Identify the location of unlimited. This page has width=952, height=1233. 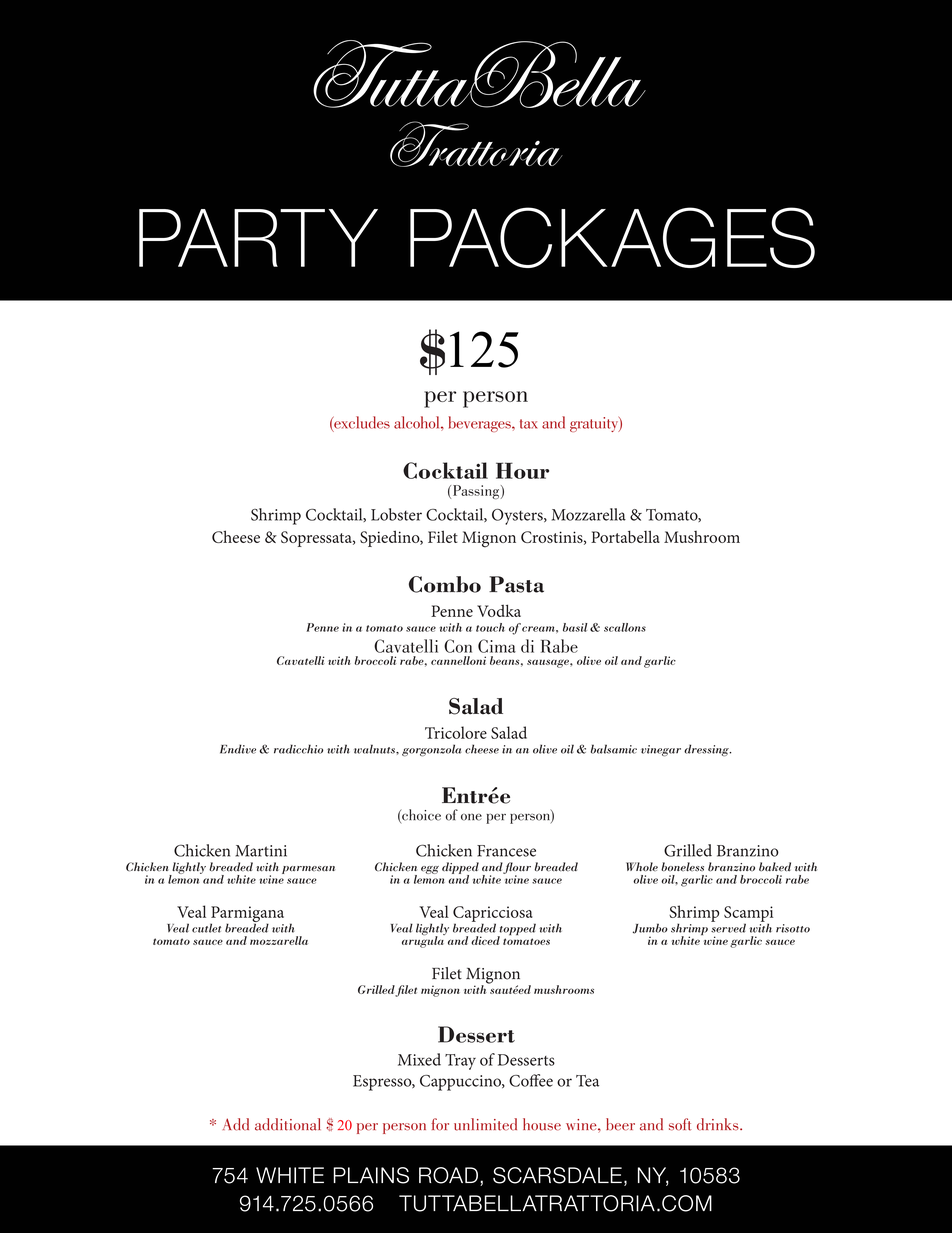
(485, 1124).
